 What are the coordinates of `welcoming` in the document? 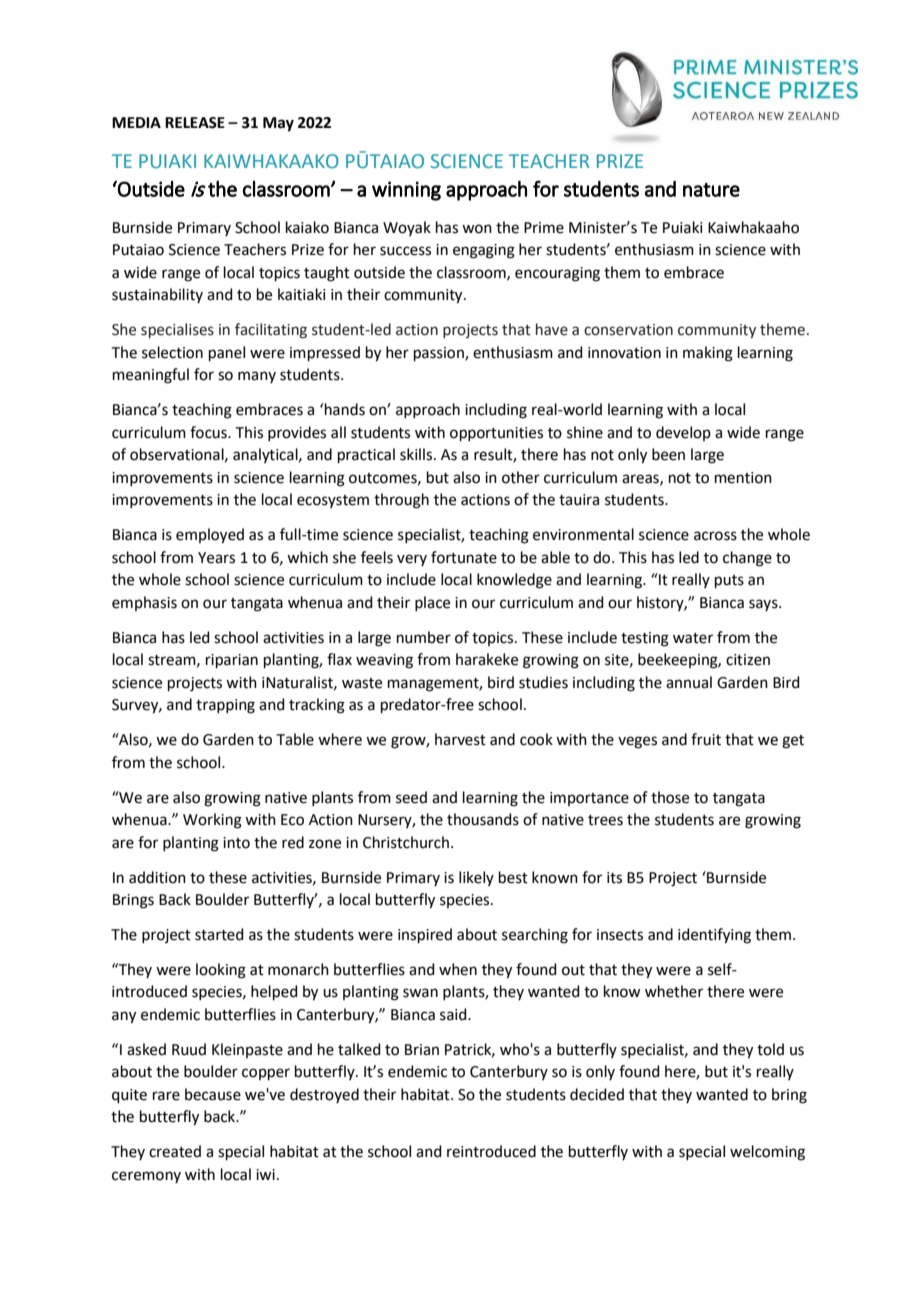 It's located at (767, 1153).
